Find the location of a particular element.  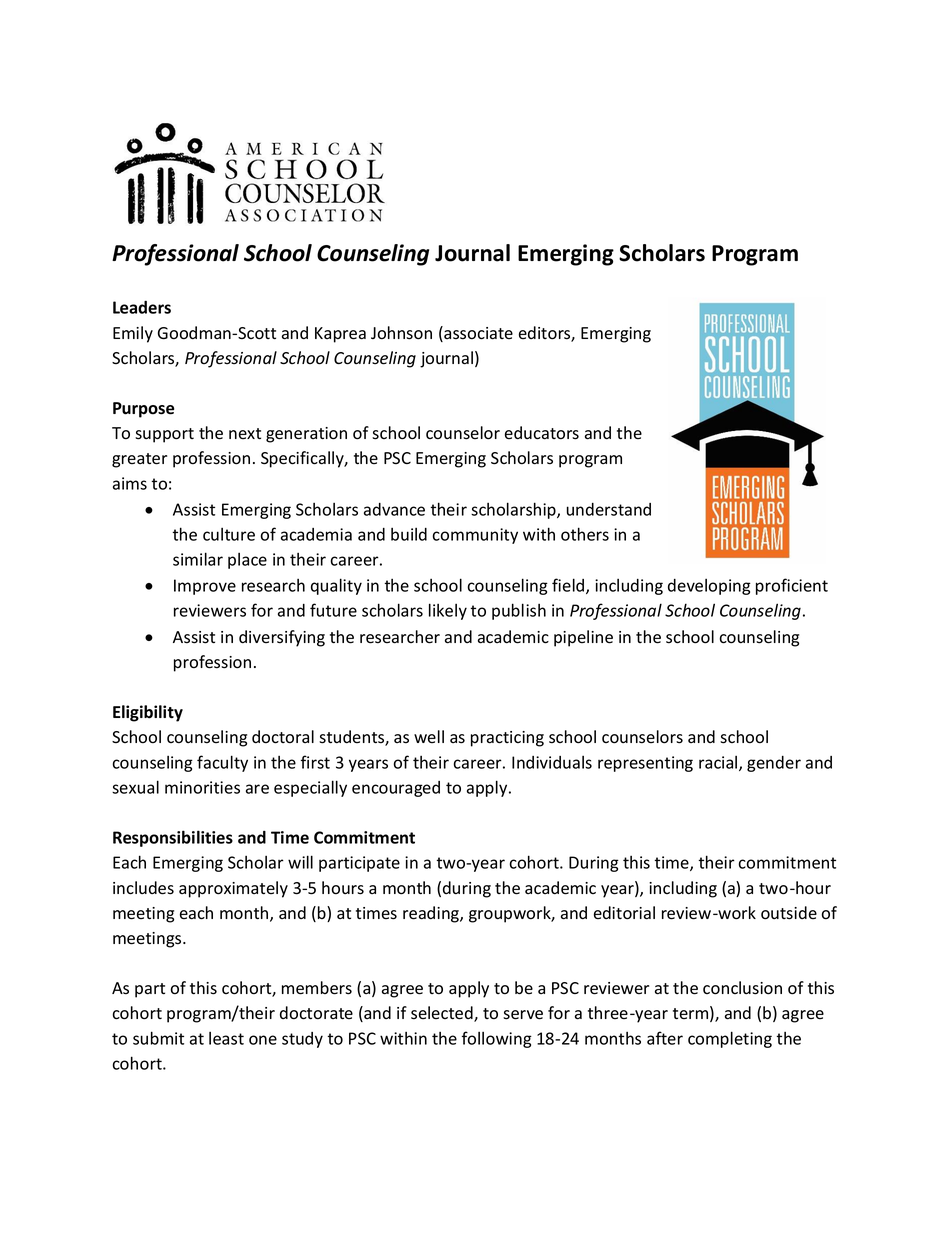

Emily is located at coordinates (133, 334).
